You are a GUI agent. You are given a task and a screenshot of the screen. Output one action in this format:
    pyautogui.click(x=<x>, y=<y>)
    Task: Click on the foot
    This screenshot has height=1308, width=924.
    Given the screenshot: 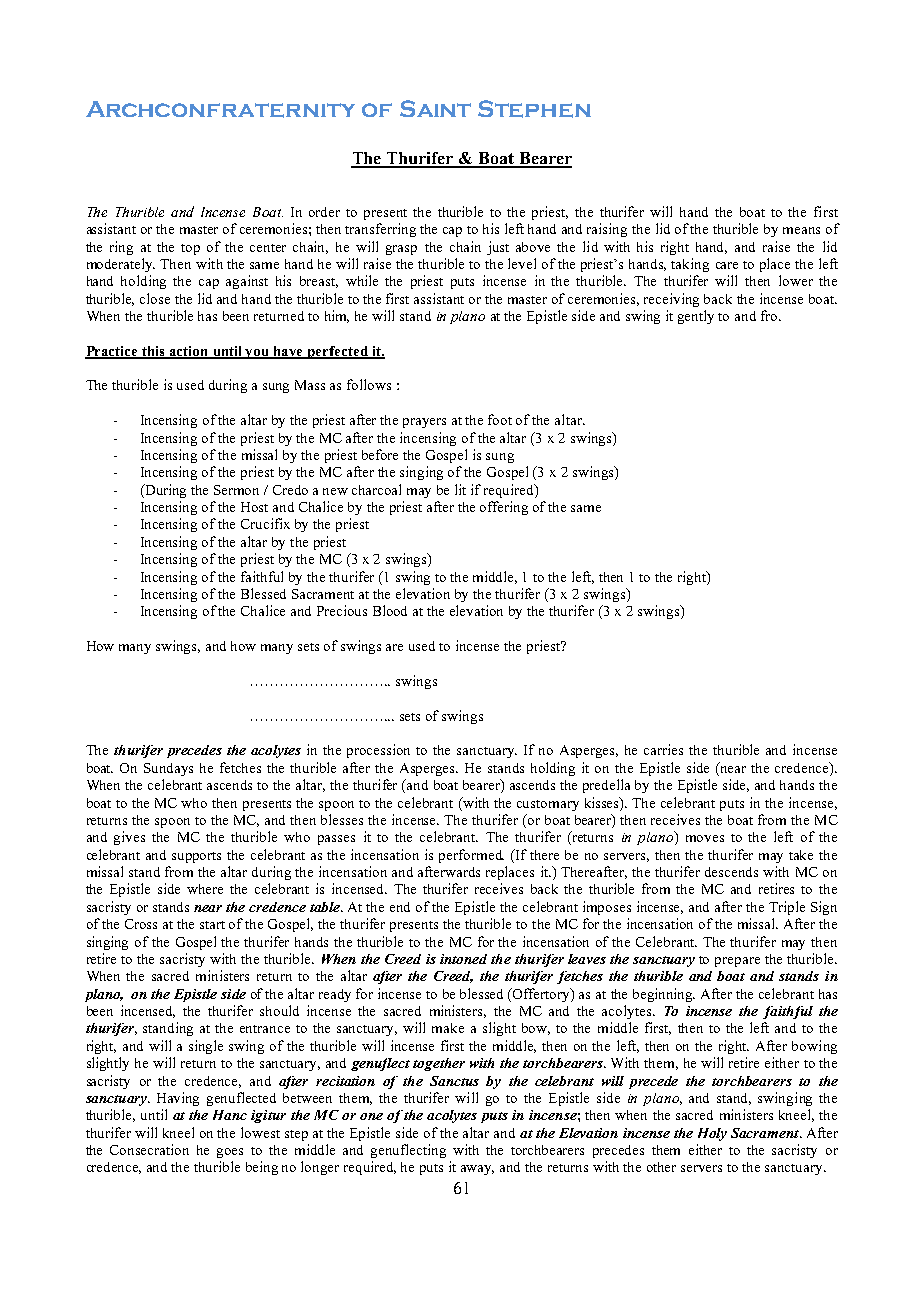 What is the action you would take?
    pyautogui.click(x=500, y=419)
